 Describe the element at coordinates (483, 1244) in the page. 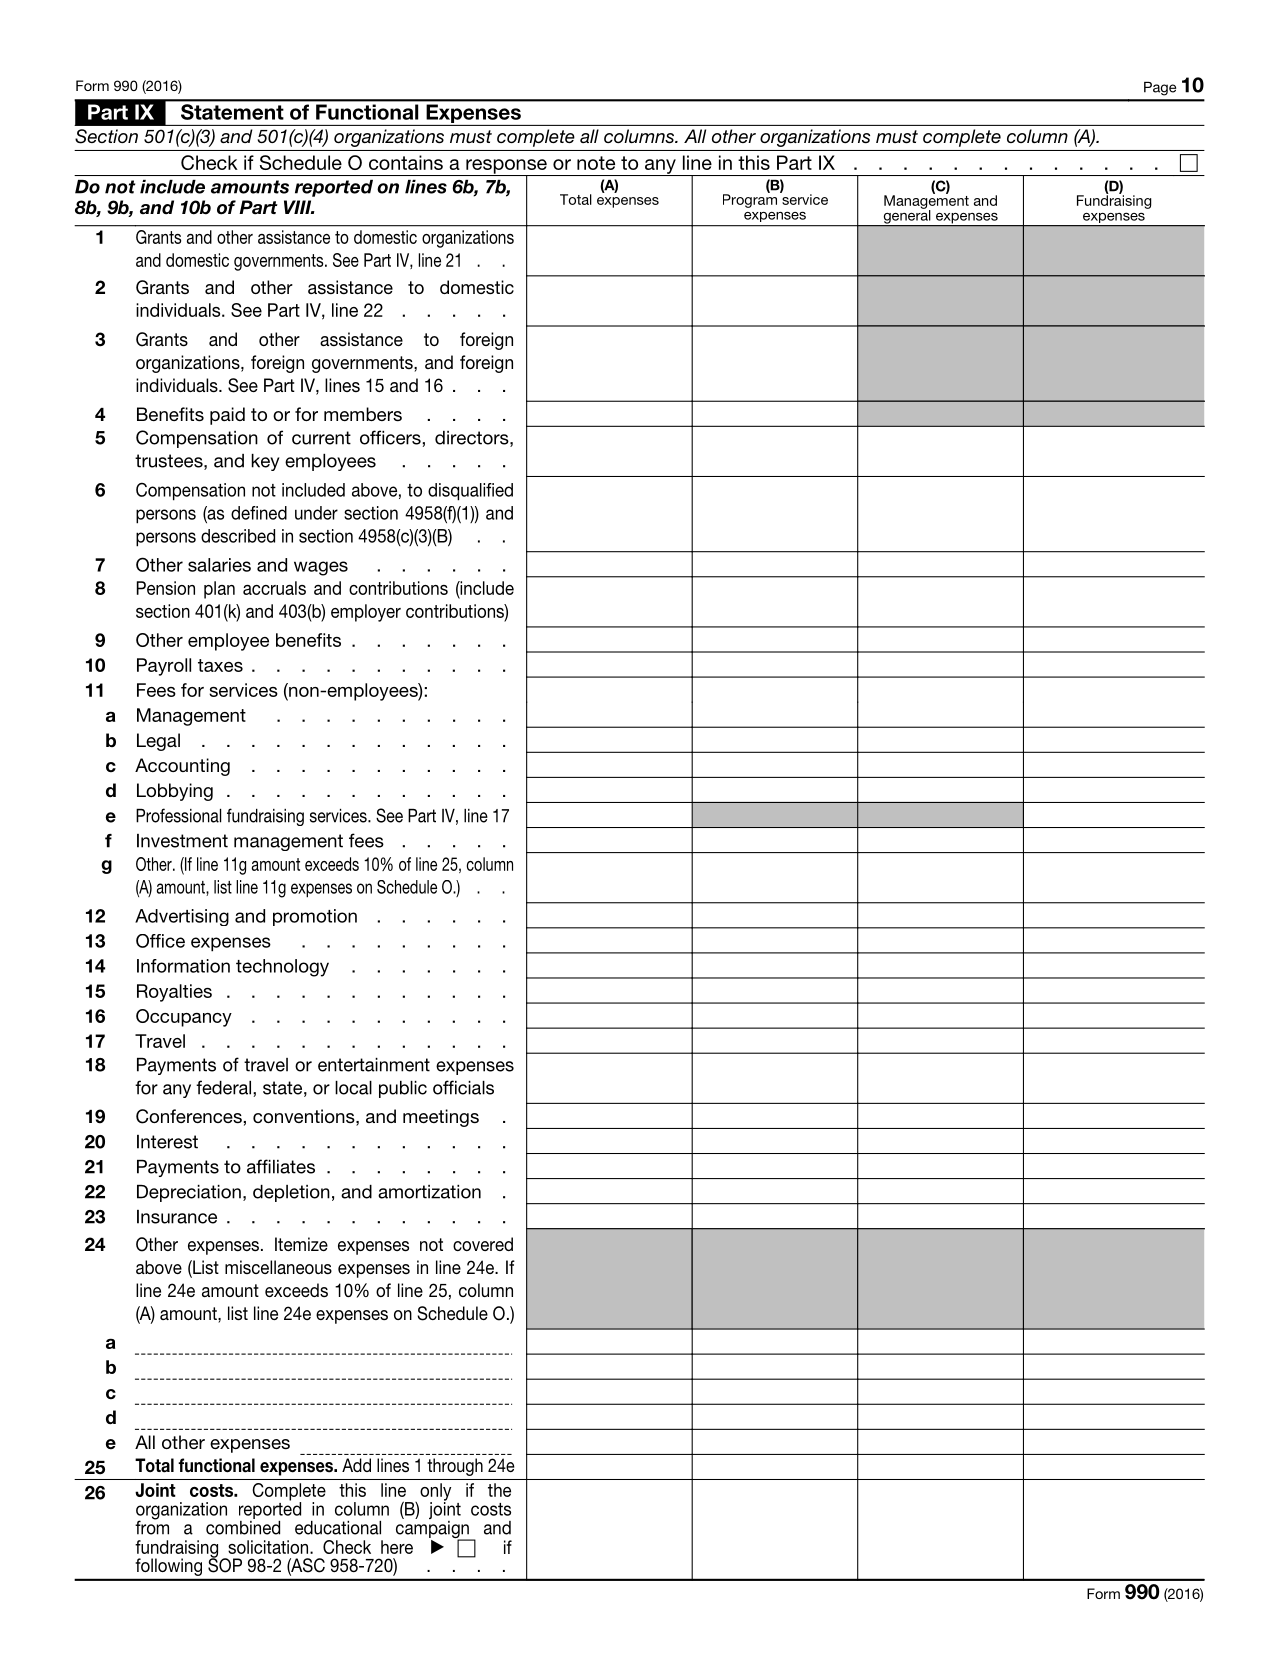

I see `covered` at that location.
